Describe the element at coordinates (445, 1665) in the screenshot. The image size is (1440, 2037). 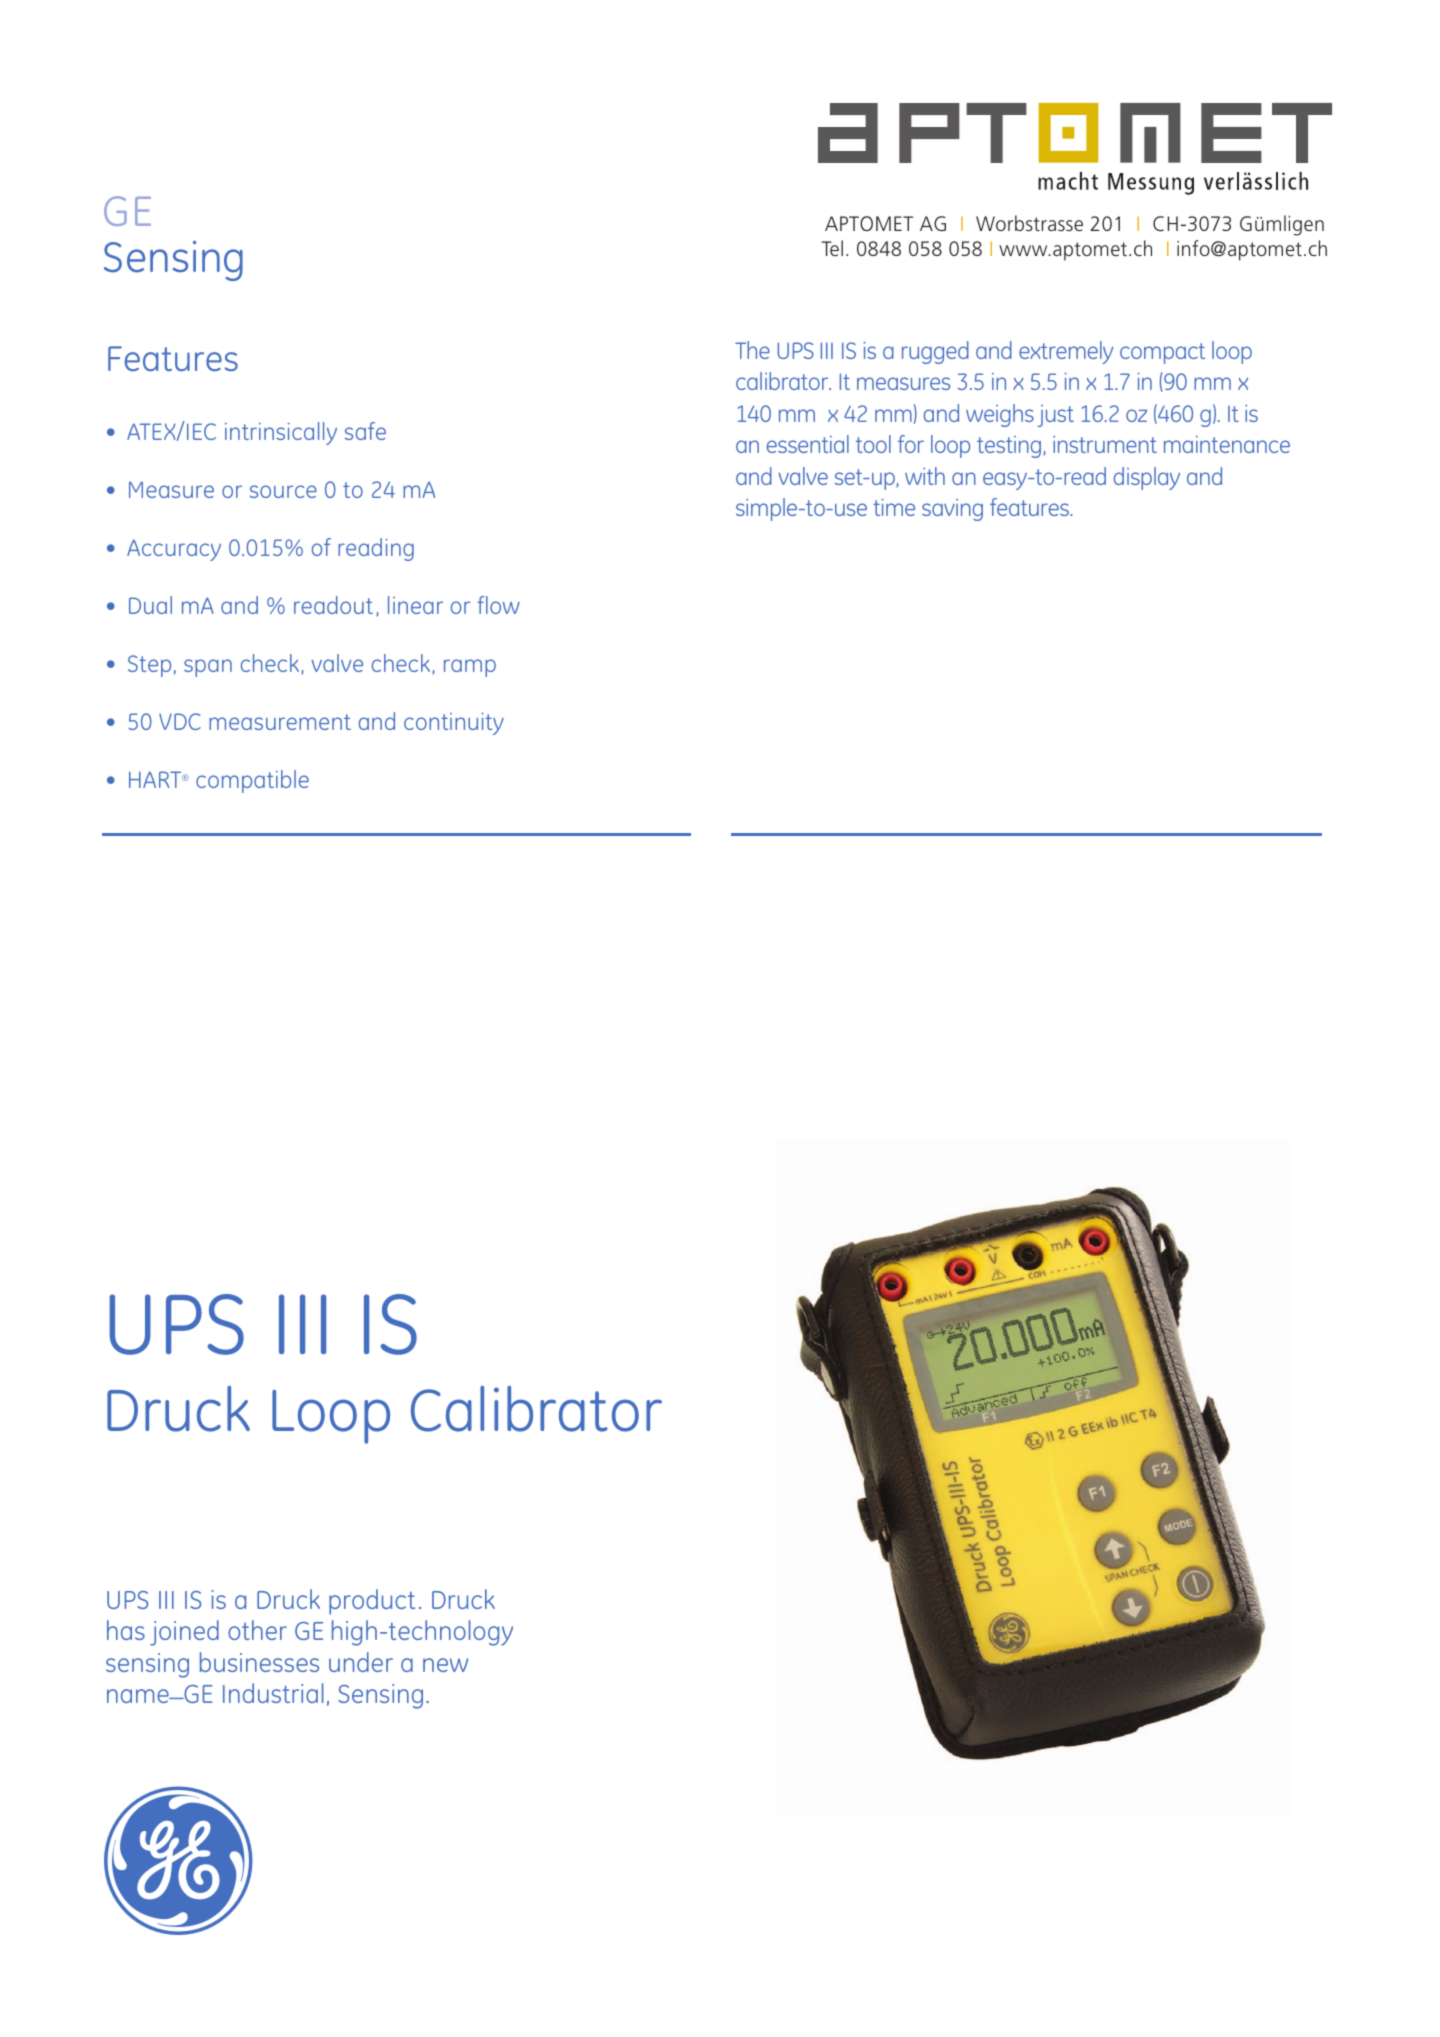
I see `new` at that location.
